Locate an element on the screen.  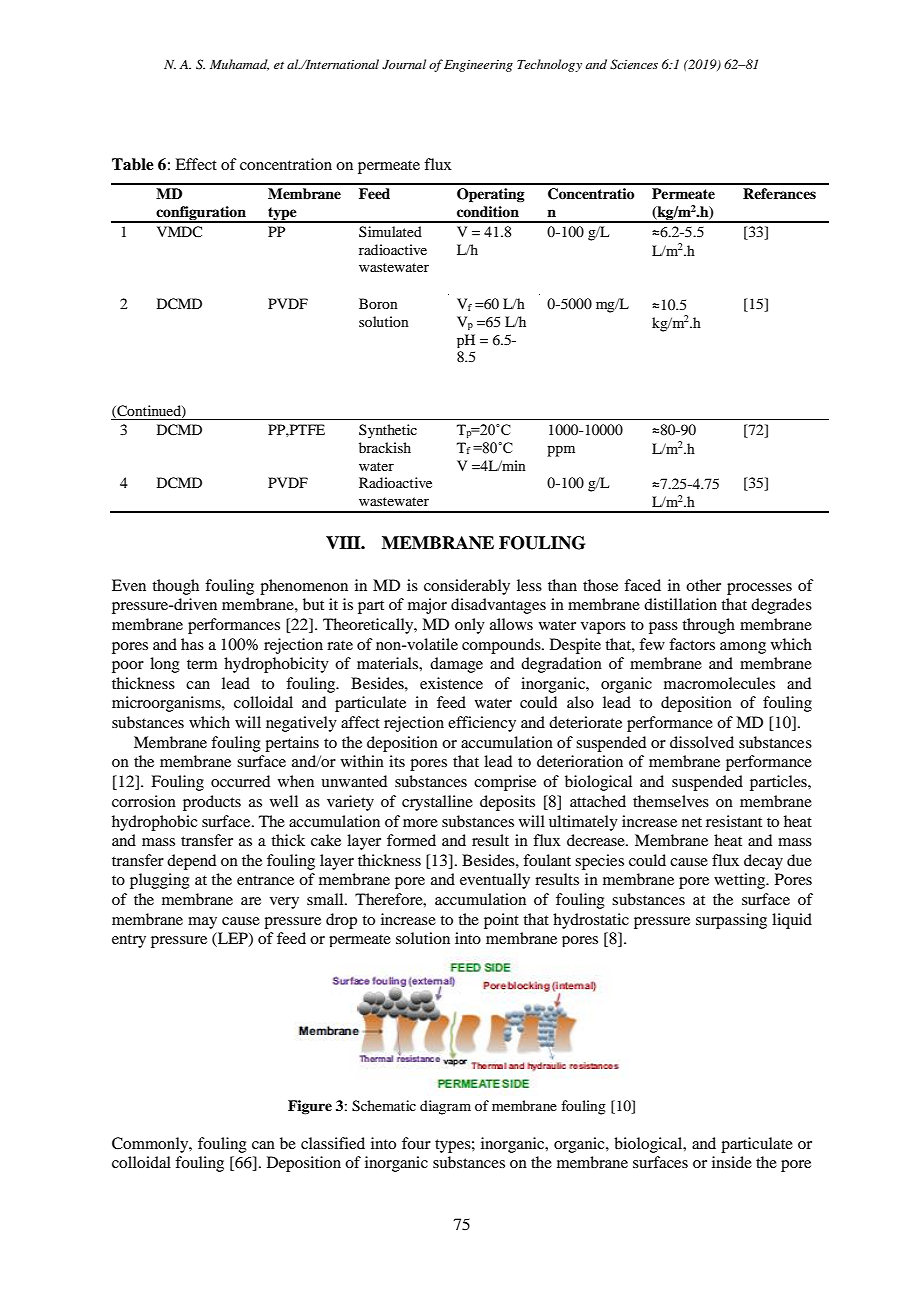
Figure is located at coordinates (310, 1107).
